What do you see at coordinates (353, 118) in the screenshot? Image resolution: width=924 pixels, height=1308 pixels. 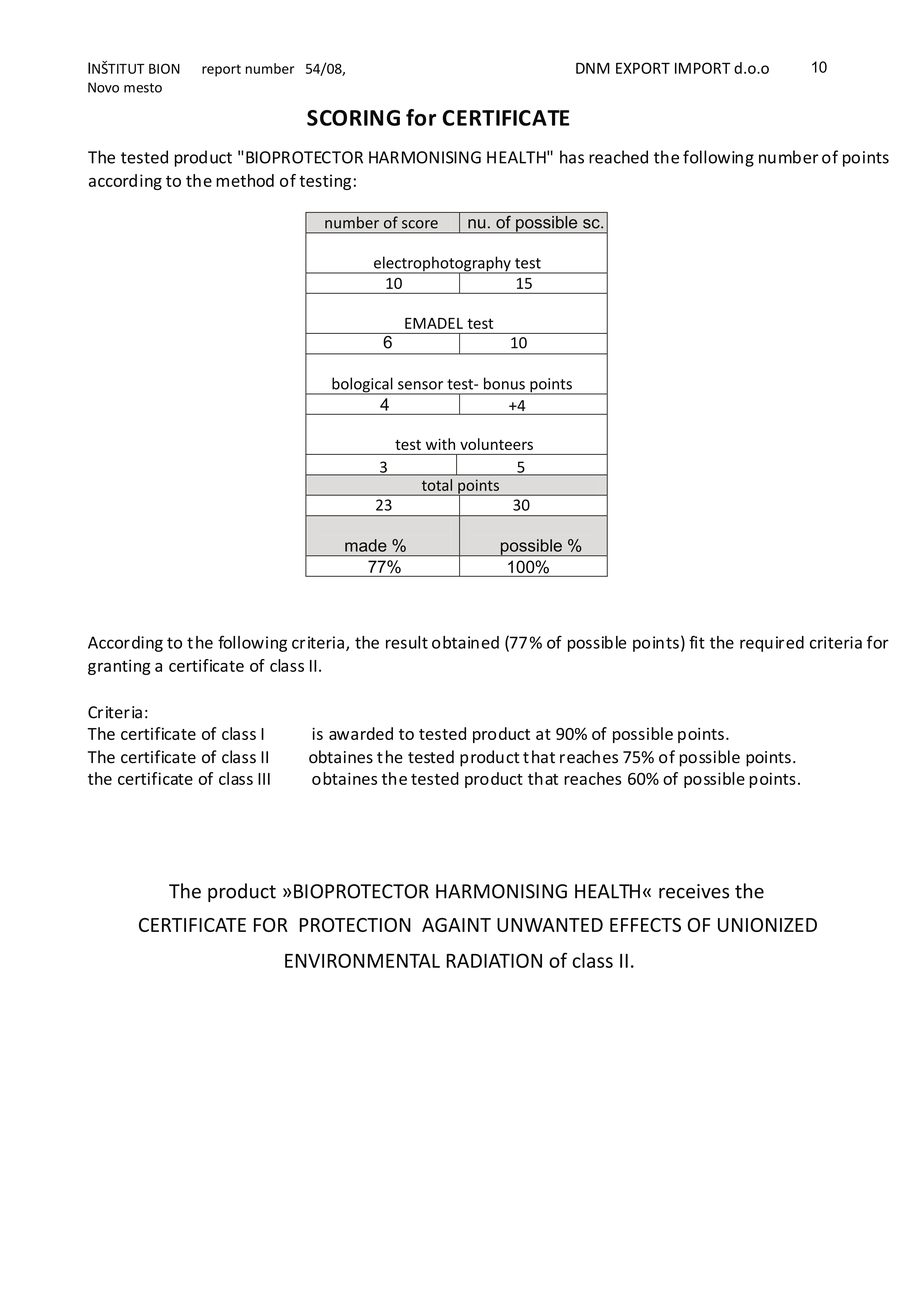 I see `SCORING` at bounding box center [353, 118].
